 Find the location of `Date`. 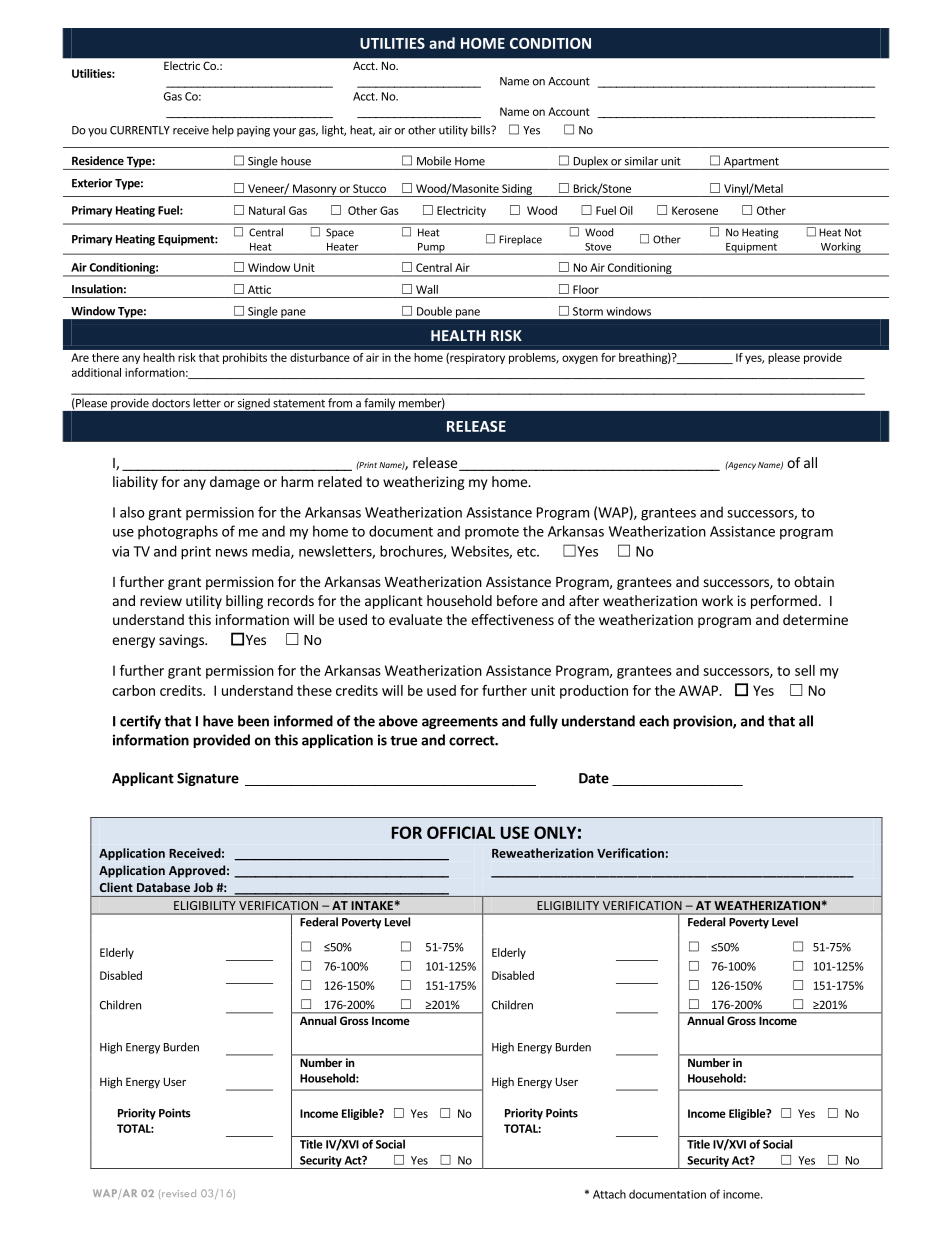

Date is located at coordinates (594, 778).
